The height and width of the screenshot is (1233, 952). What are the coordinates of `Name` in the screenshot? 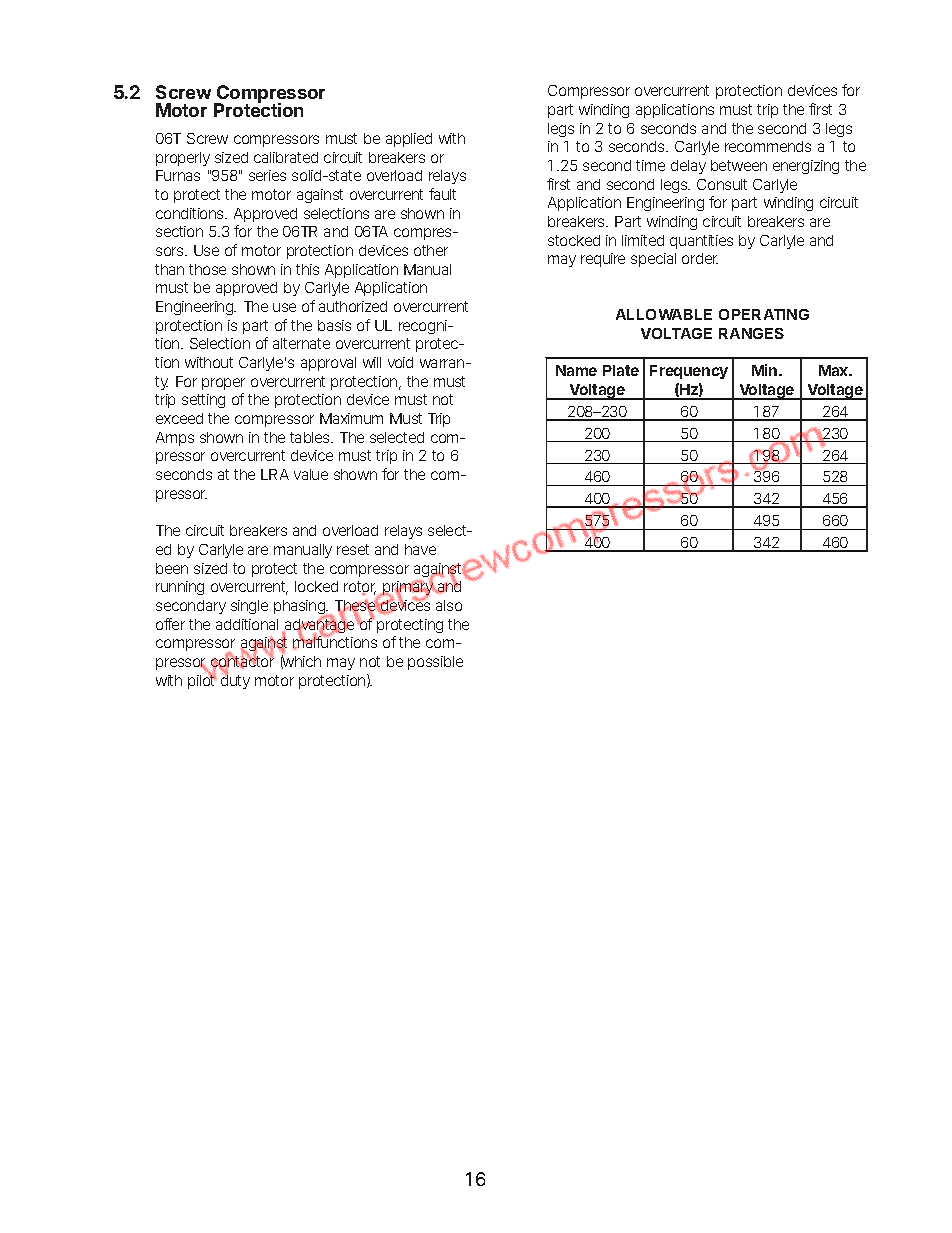 It's located at (576, 370).
